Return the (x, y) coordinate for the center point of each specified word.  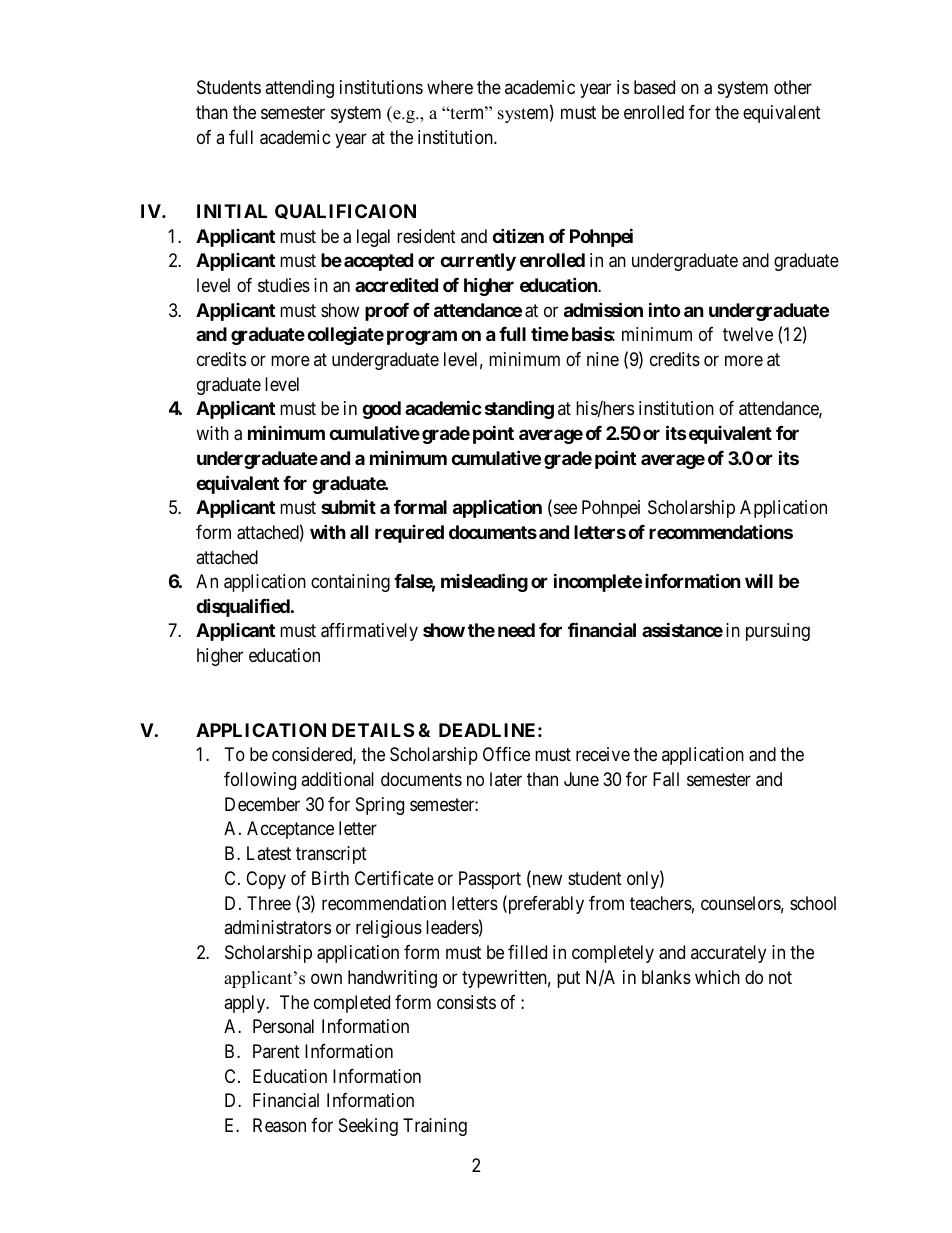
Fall (666, 779)
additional (337, 779)
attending (299, 89)
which (717, 977)
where (450, 87)
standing (519, 410)
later (506, 779)
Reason (279, 1125)
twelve (748, 334)
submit (348, 506)
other (793, 87)
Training (435, 1127)
